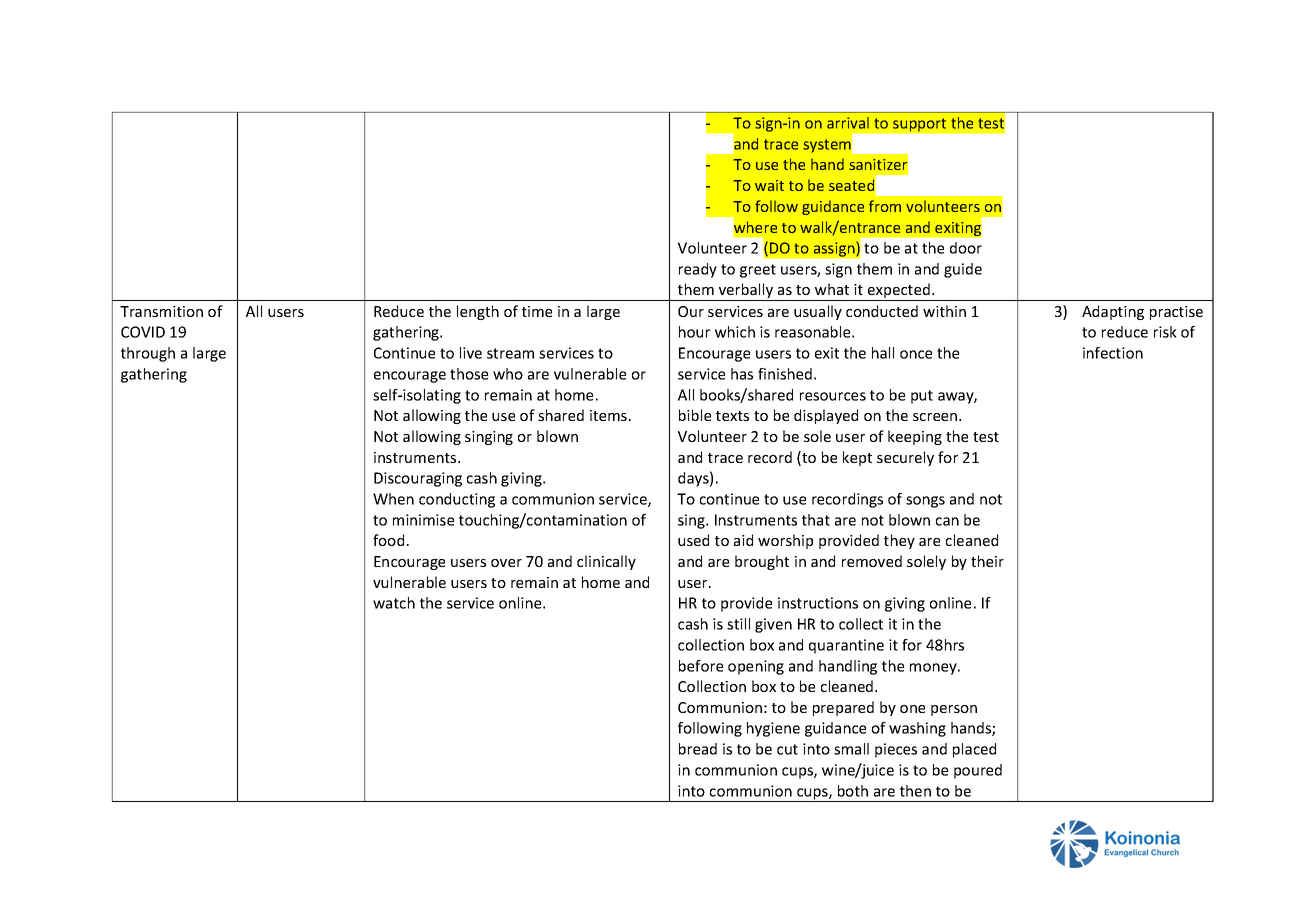 The width and height of the screenshot is (1308, 924). What do you see at coordinates (695, 415) in the screenshot?
I see `bible` at bounding box center [695, 415].
